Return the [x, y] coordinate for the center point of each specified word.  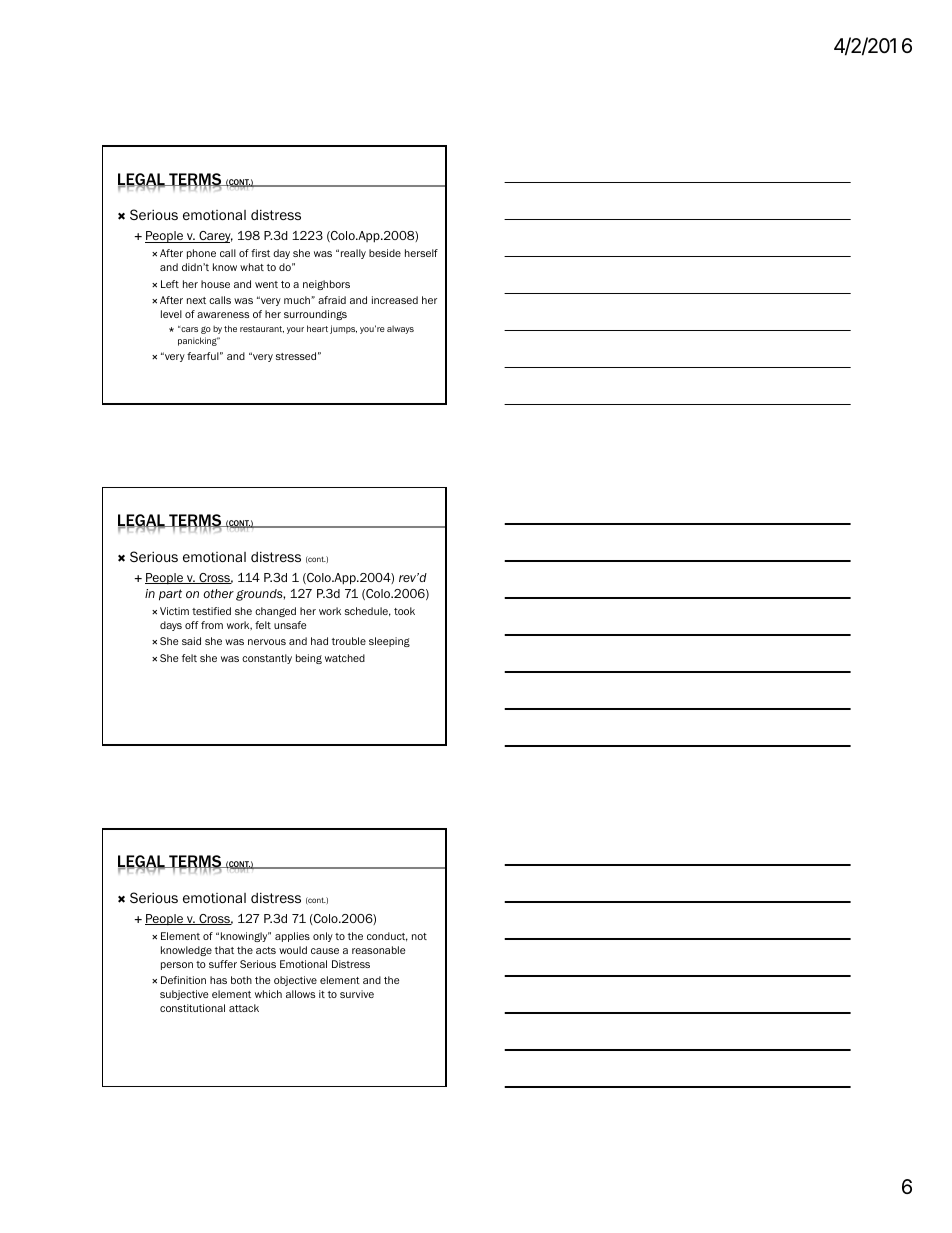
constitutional [192, 1008]
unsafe [290, 625]
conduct [387, 937]
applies [292, 937]
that [224, 950]
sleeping [389, 642]
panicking [198, 341]
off [192, 625]
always [400, 329]
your [295, 330]
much [298, 300]
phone [201, 254]
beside [385, 253]
